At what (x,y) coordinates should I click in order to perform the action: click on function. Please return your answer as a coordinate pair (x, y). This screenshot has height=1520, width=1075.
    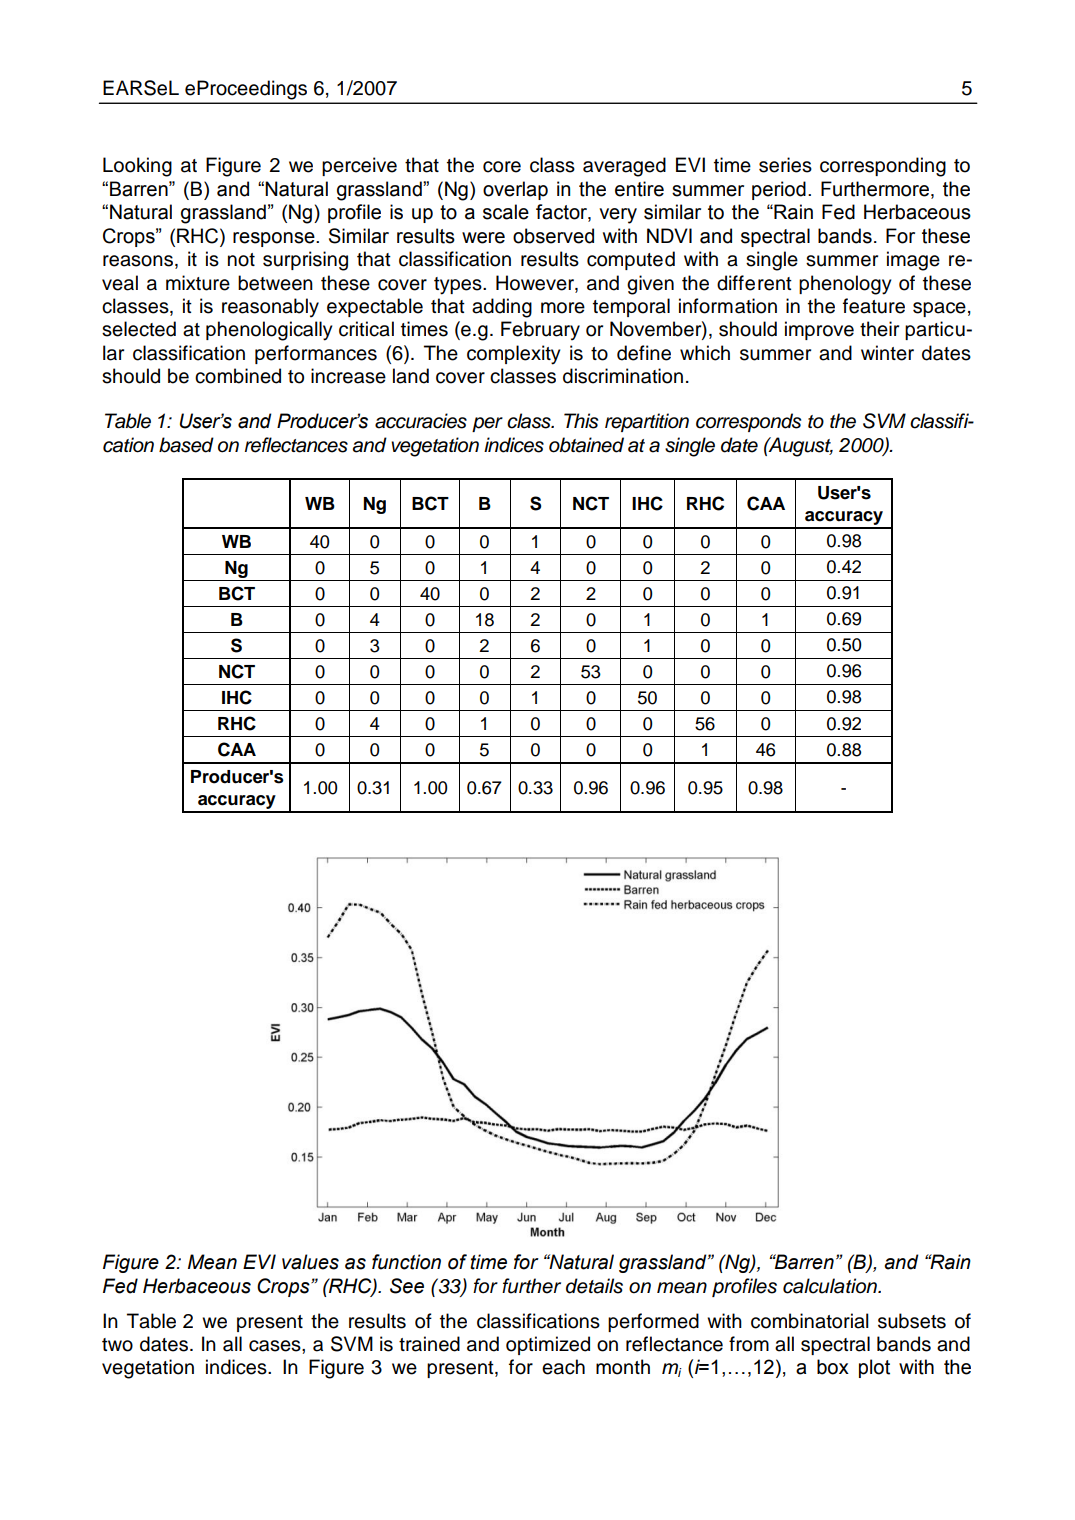
    Looking at the image, I should click on (406, 1262).
